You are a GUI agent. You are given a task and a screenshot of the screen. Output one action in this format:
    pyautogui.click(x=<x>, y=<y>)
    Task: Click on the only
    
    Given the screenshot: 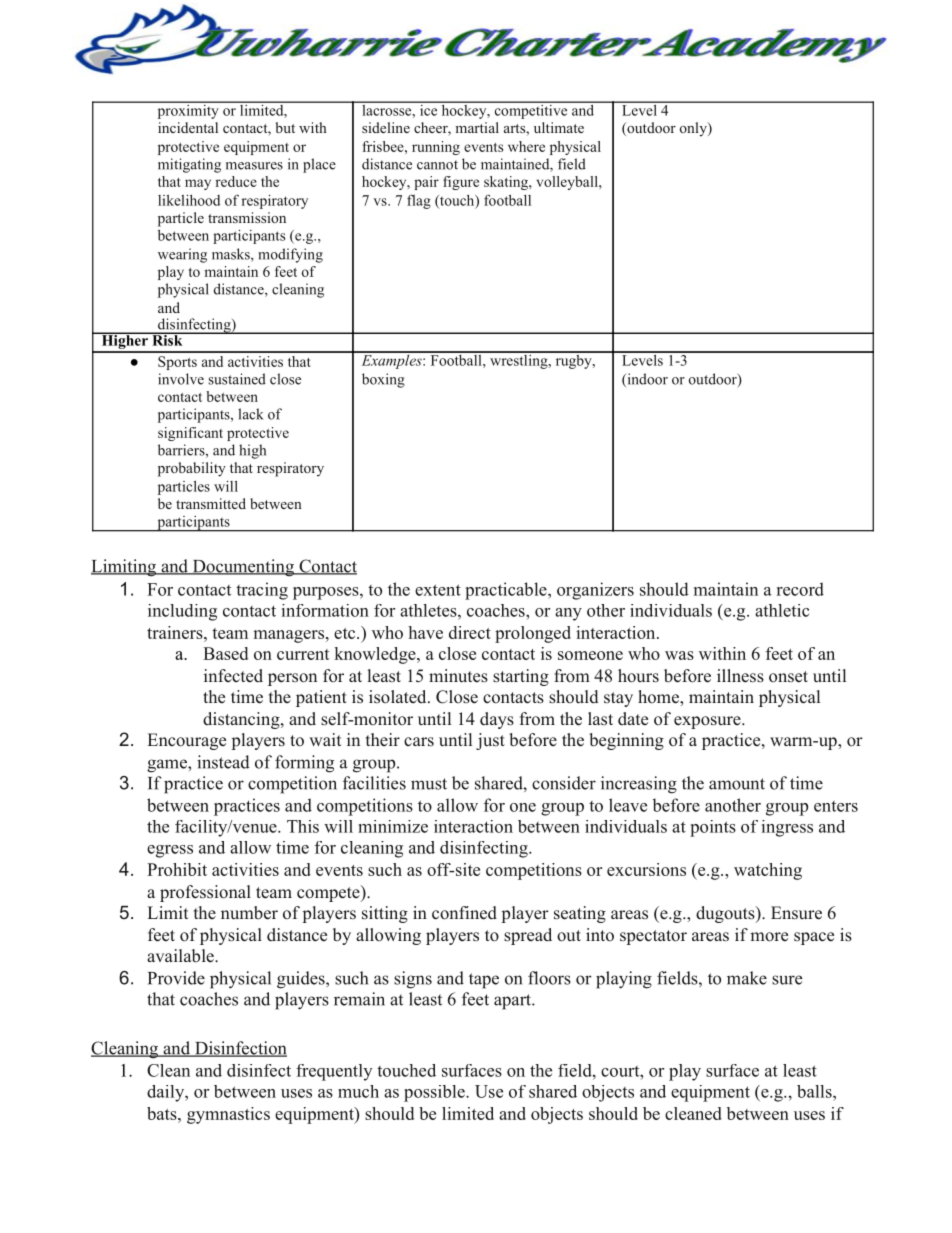 What is the action you would take?
    pyautogui.click(x=694, y=129)
